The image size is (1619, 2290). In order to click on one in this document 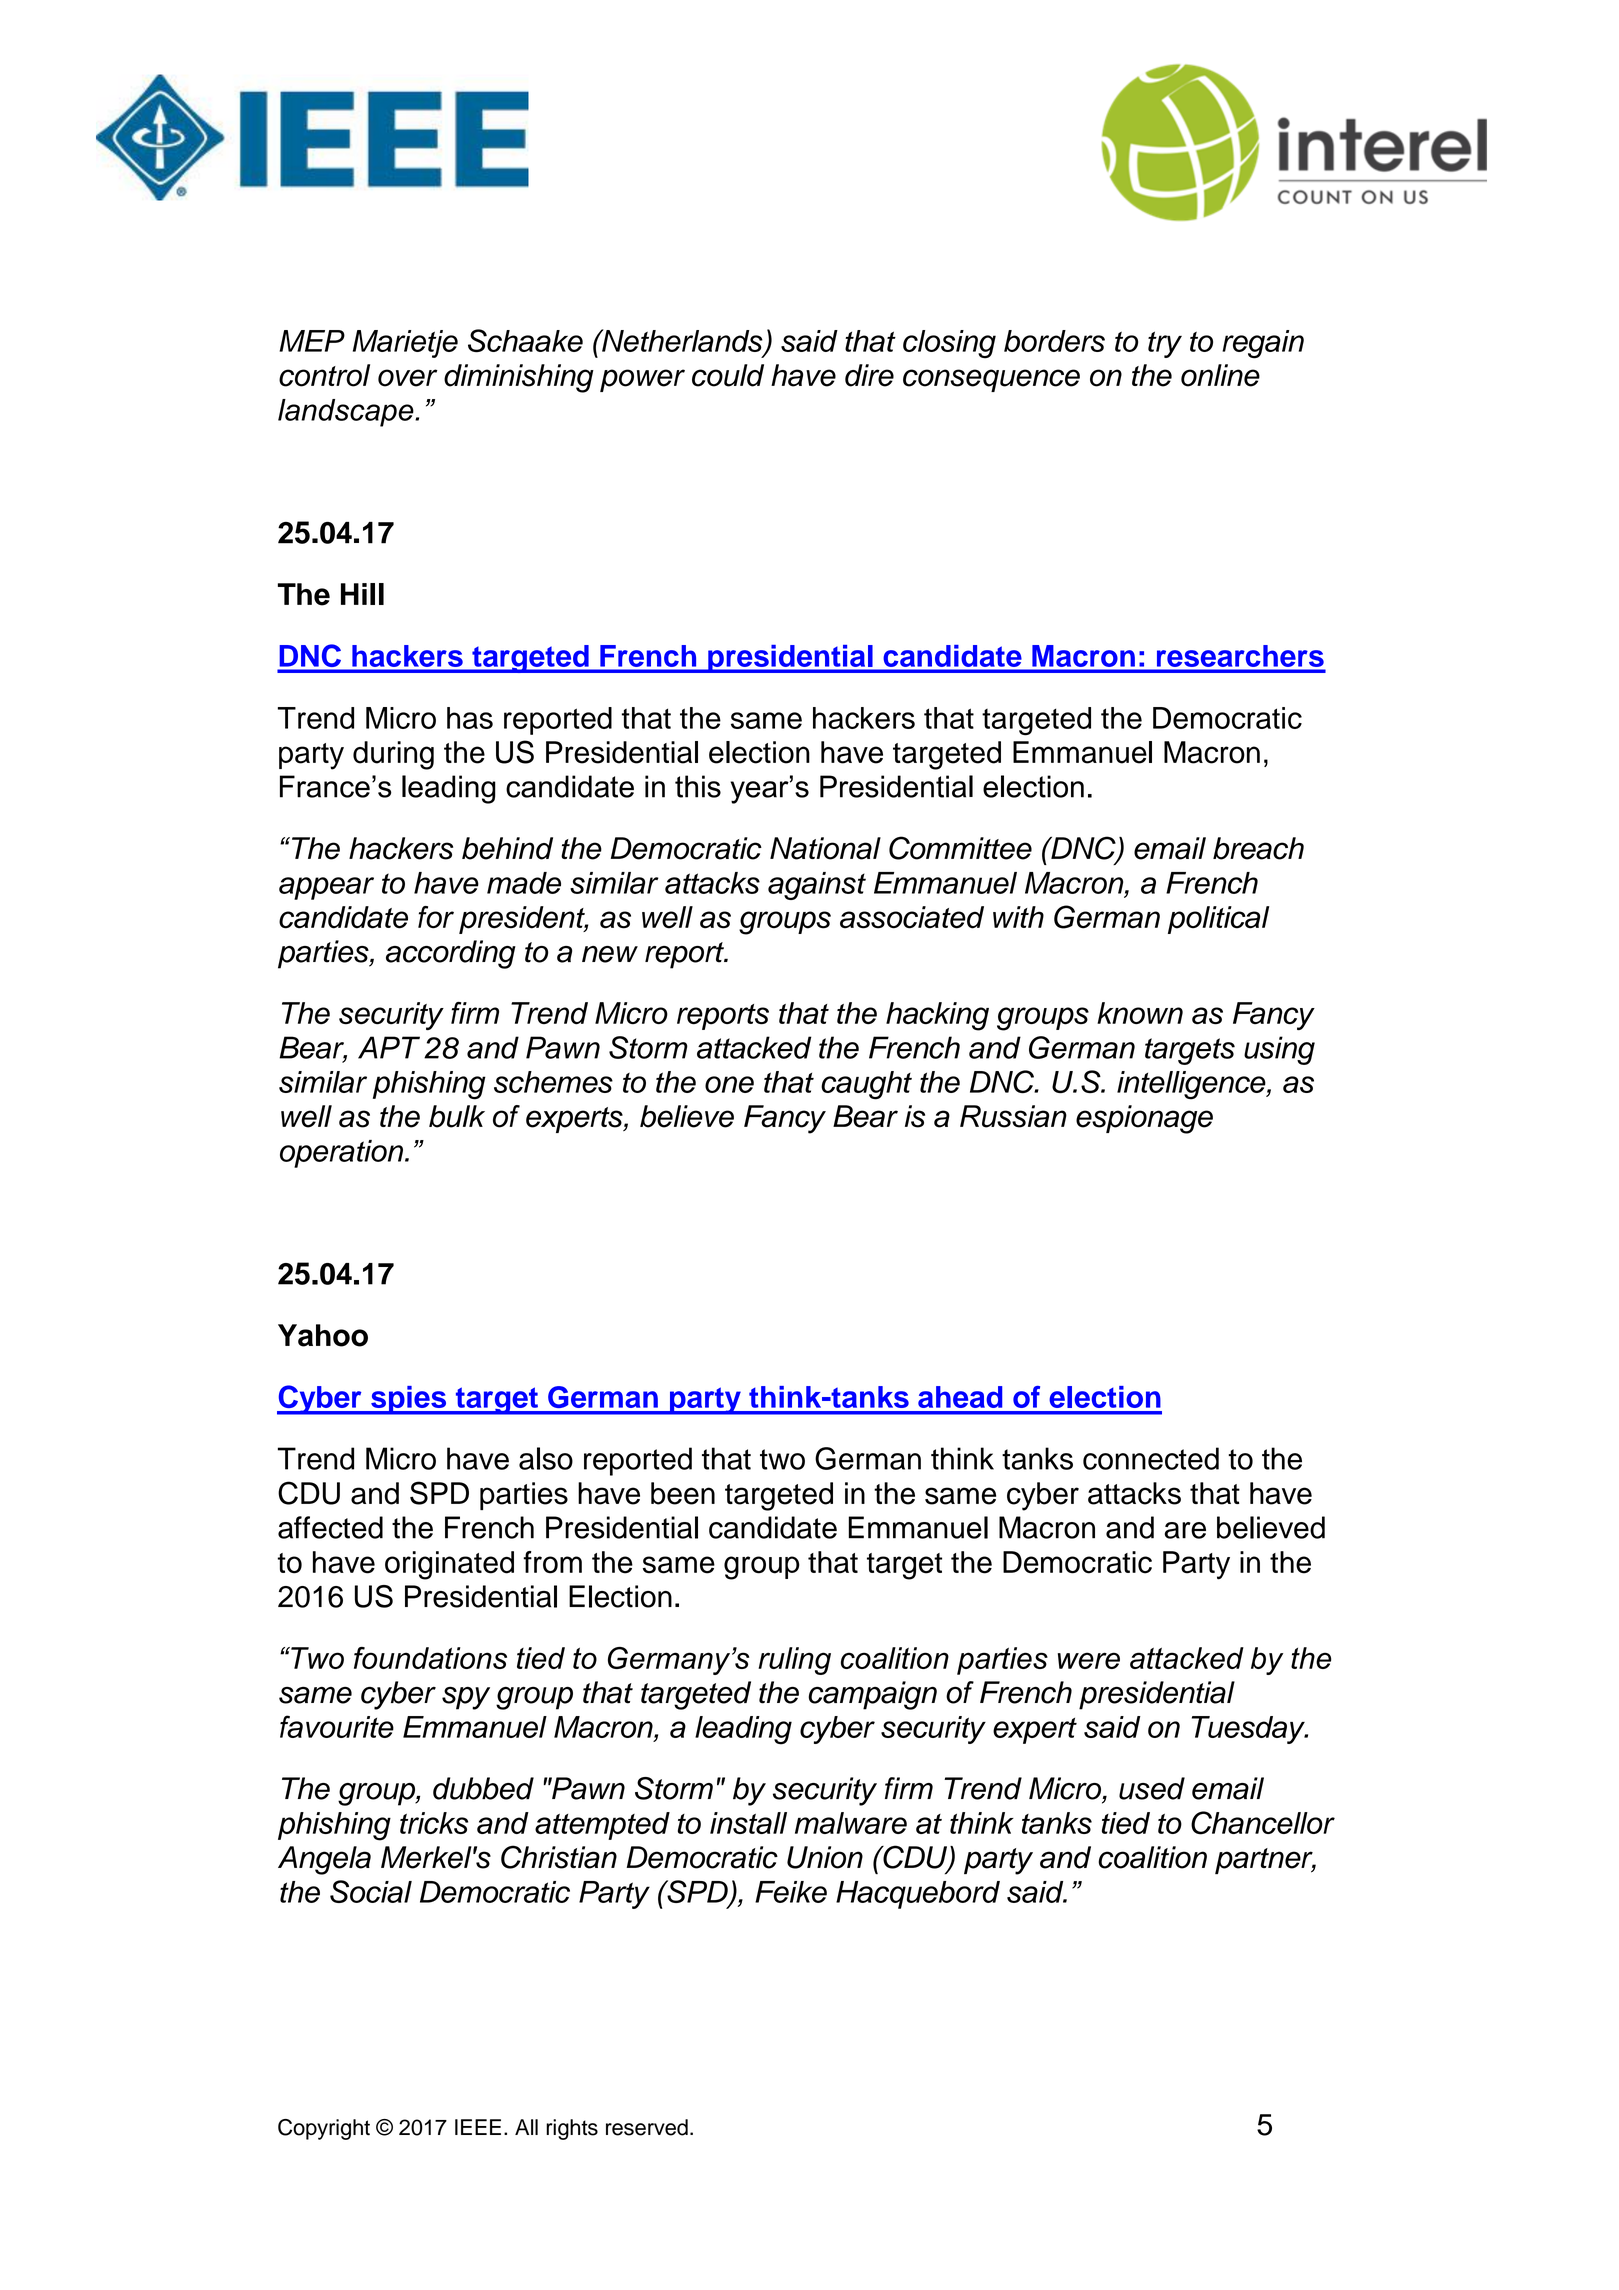, I will do `click(729, 1084)`.
